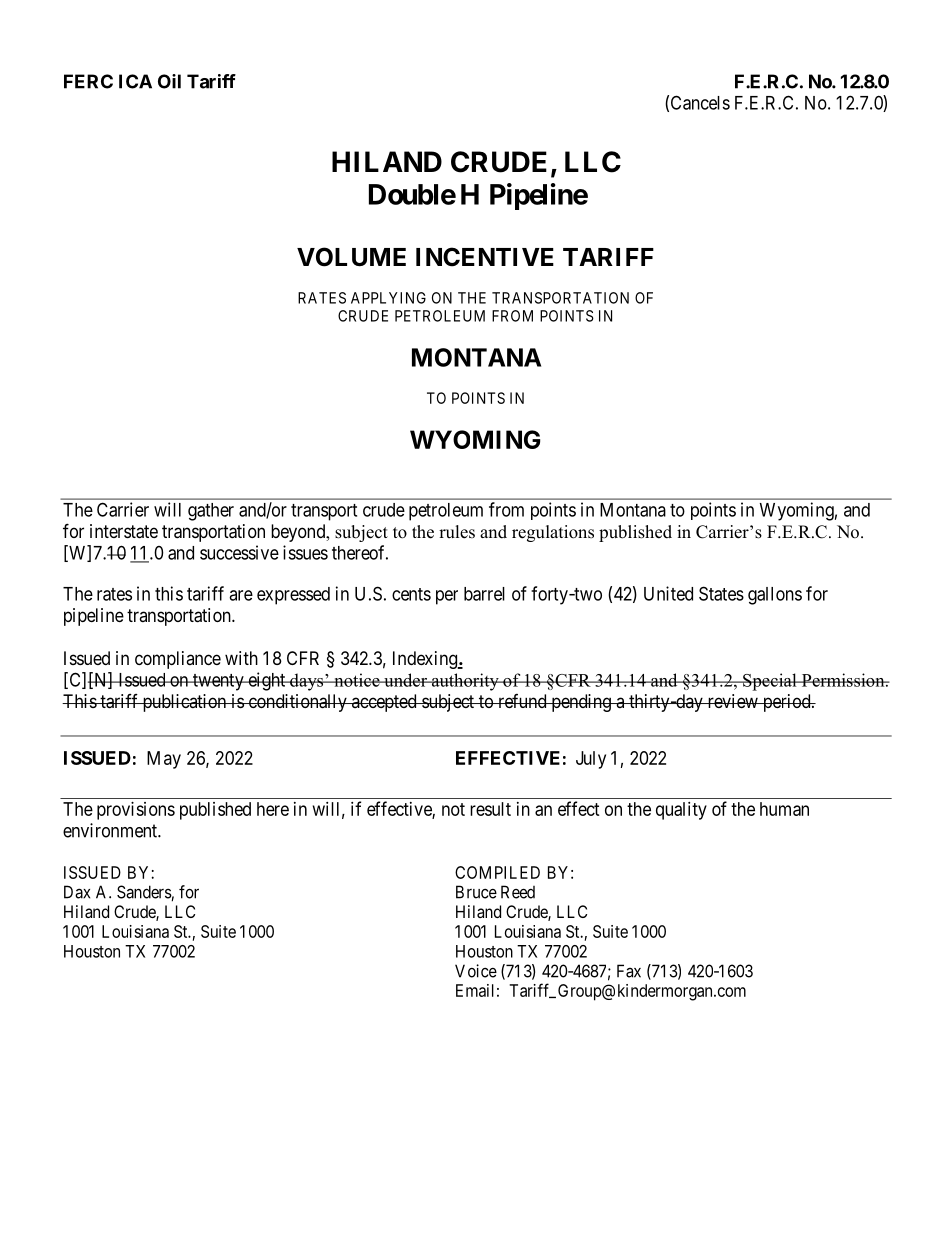 The image size is (952, 1233). What do you see at coordinates (405, 680) in the screenshot?
I see `under` at bounding box center [405, 680].
